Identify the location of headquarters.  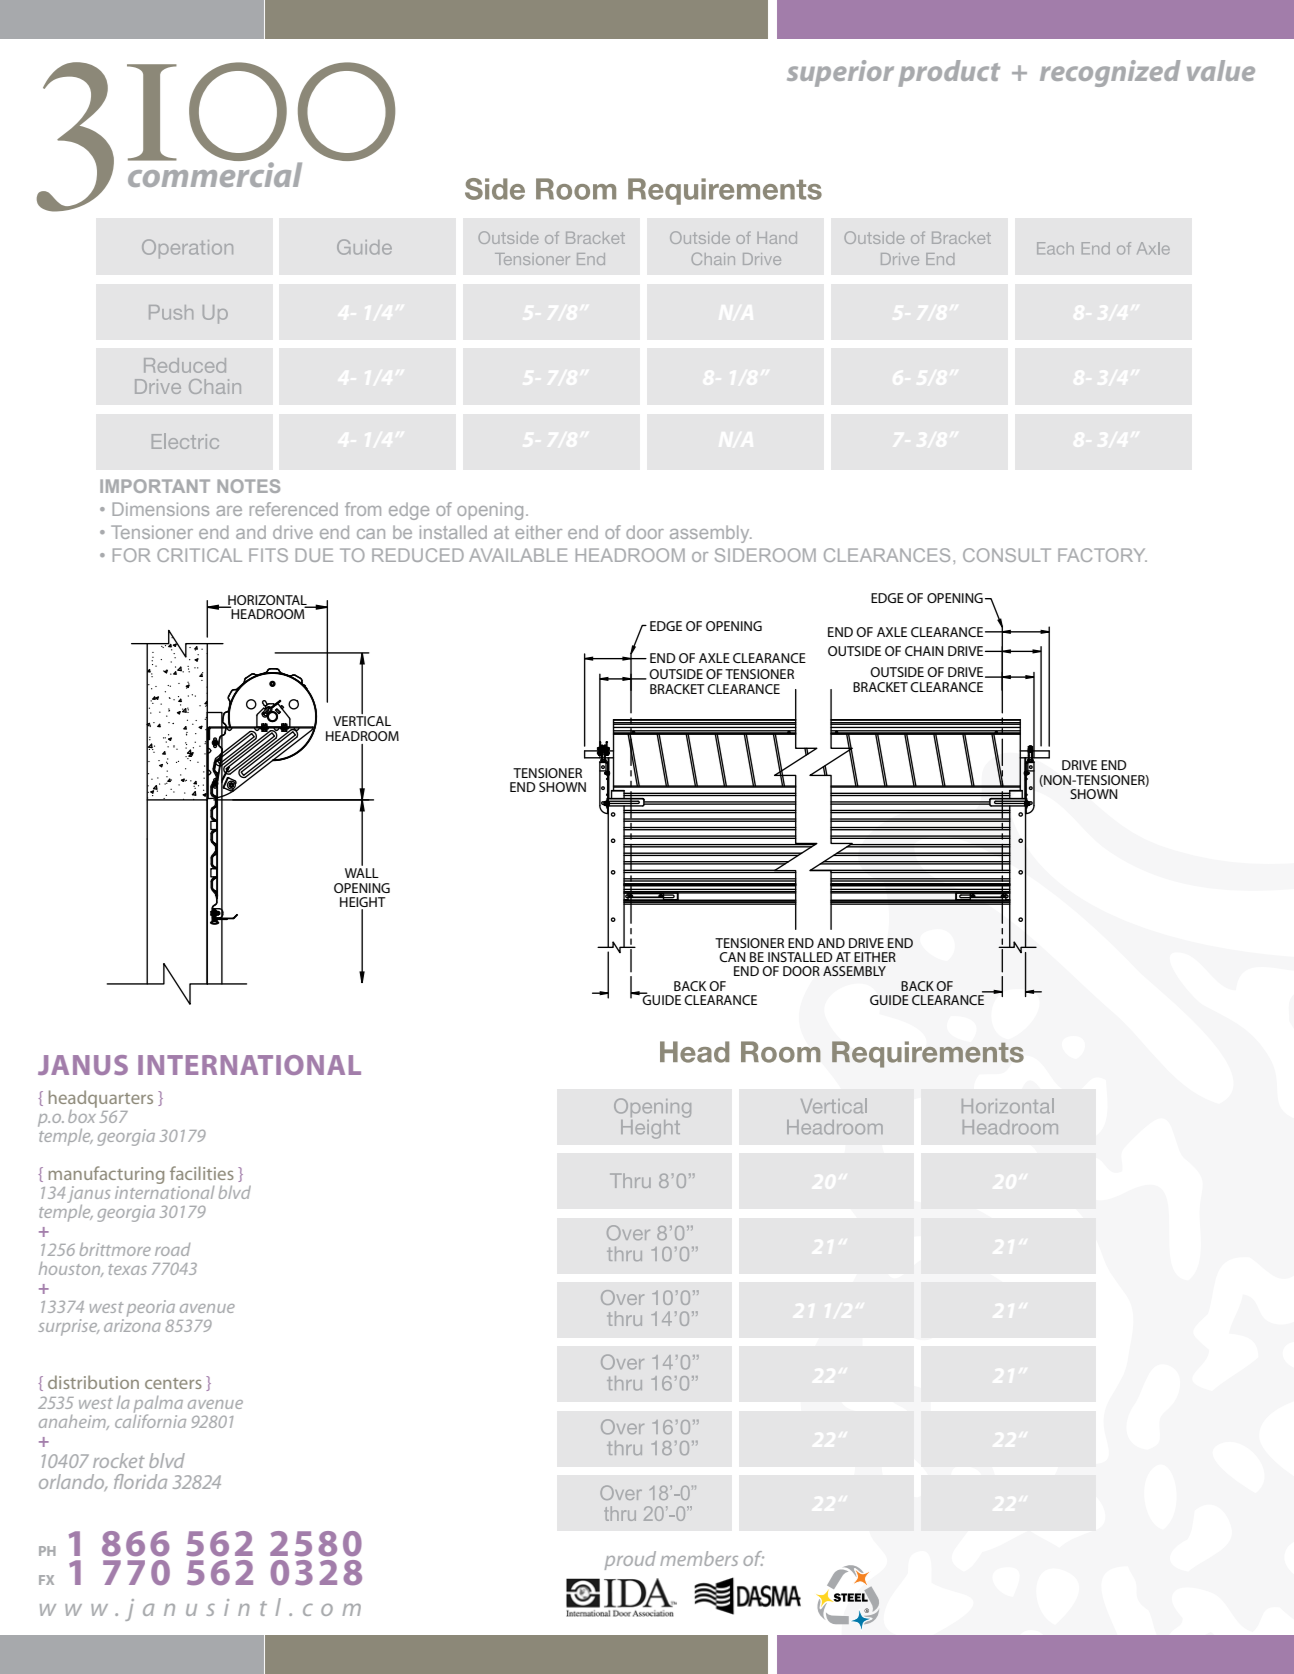
(101, 1099).
